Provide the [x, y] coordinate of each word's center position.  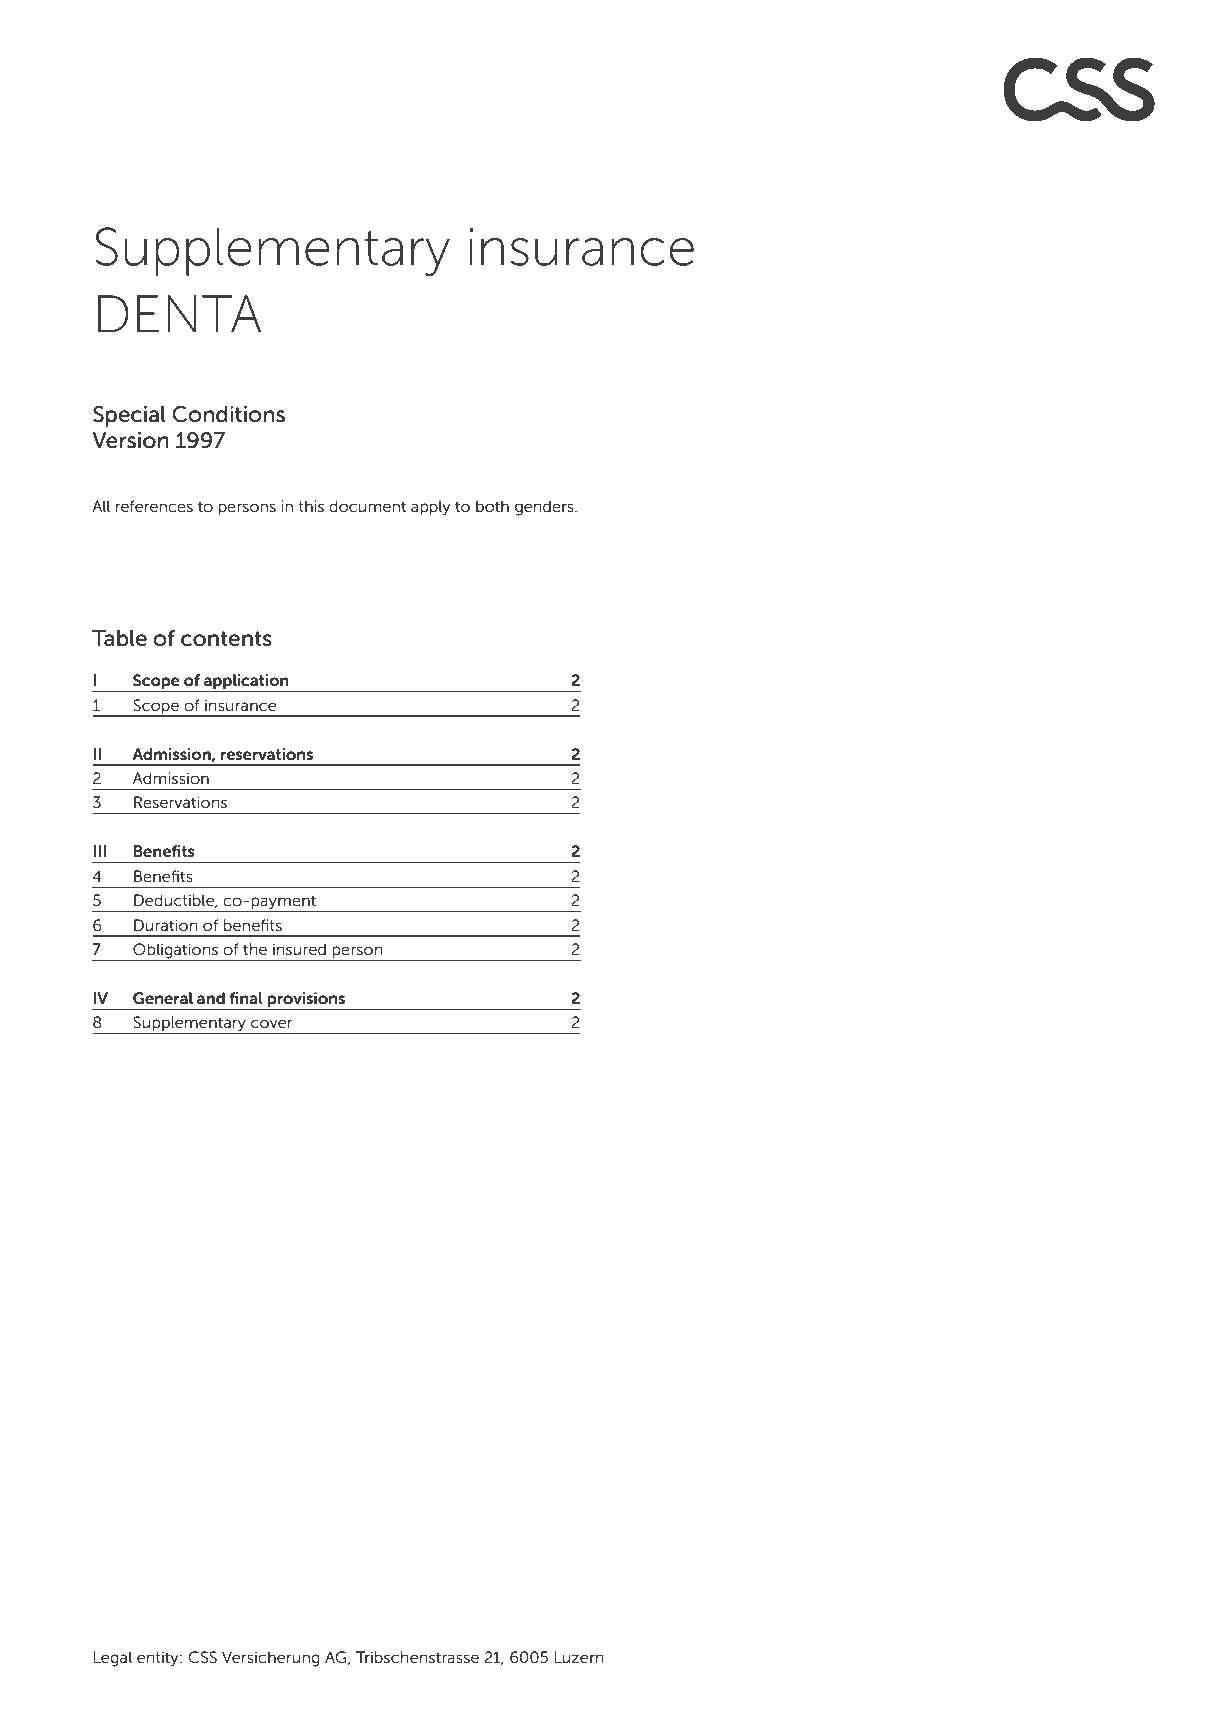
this [311, 506]
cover [272, 1023]
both [492, 506]
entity [159, 1659]
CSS [202, 1657]
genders [545, 508]
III [99, 851]
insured [299, 949]
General [163, 998]
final [246, 998]
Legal [113, 1659]
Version [130, 440]
